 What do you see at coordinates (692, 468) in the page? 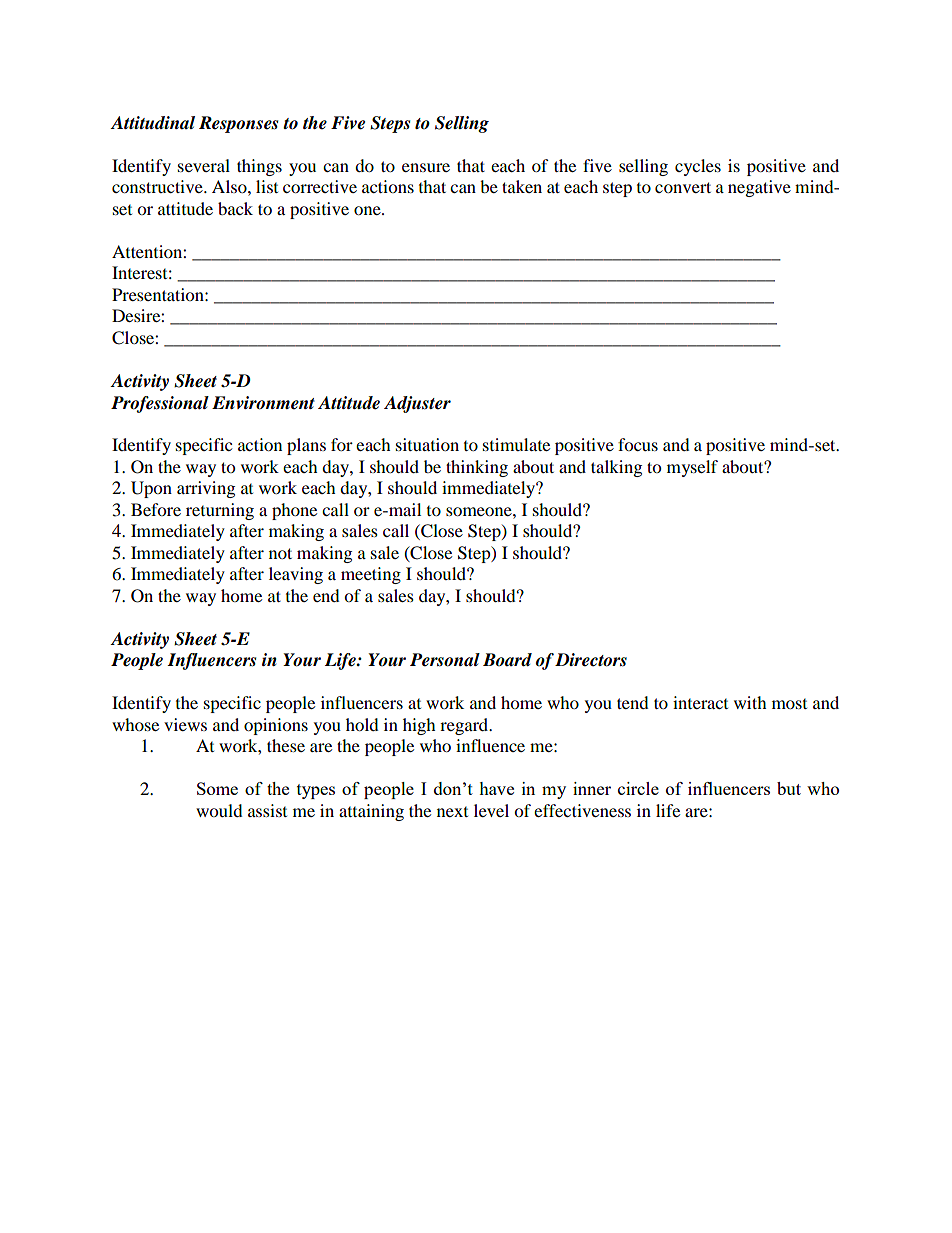
I see `myself` at bounding box center [692, 468].
